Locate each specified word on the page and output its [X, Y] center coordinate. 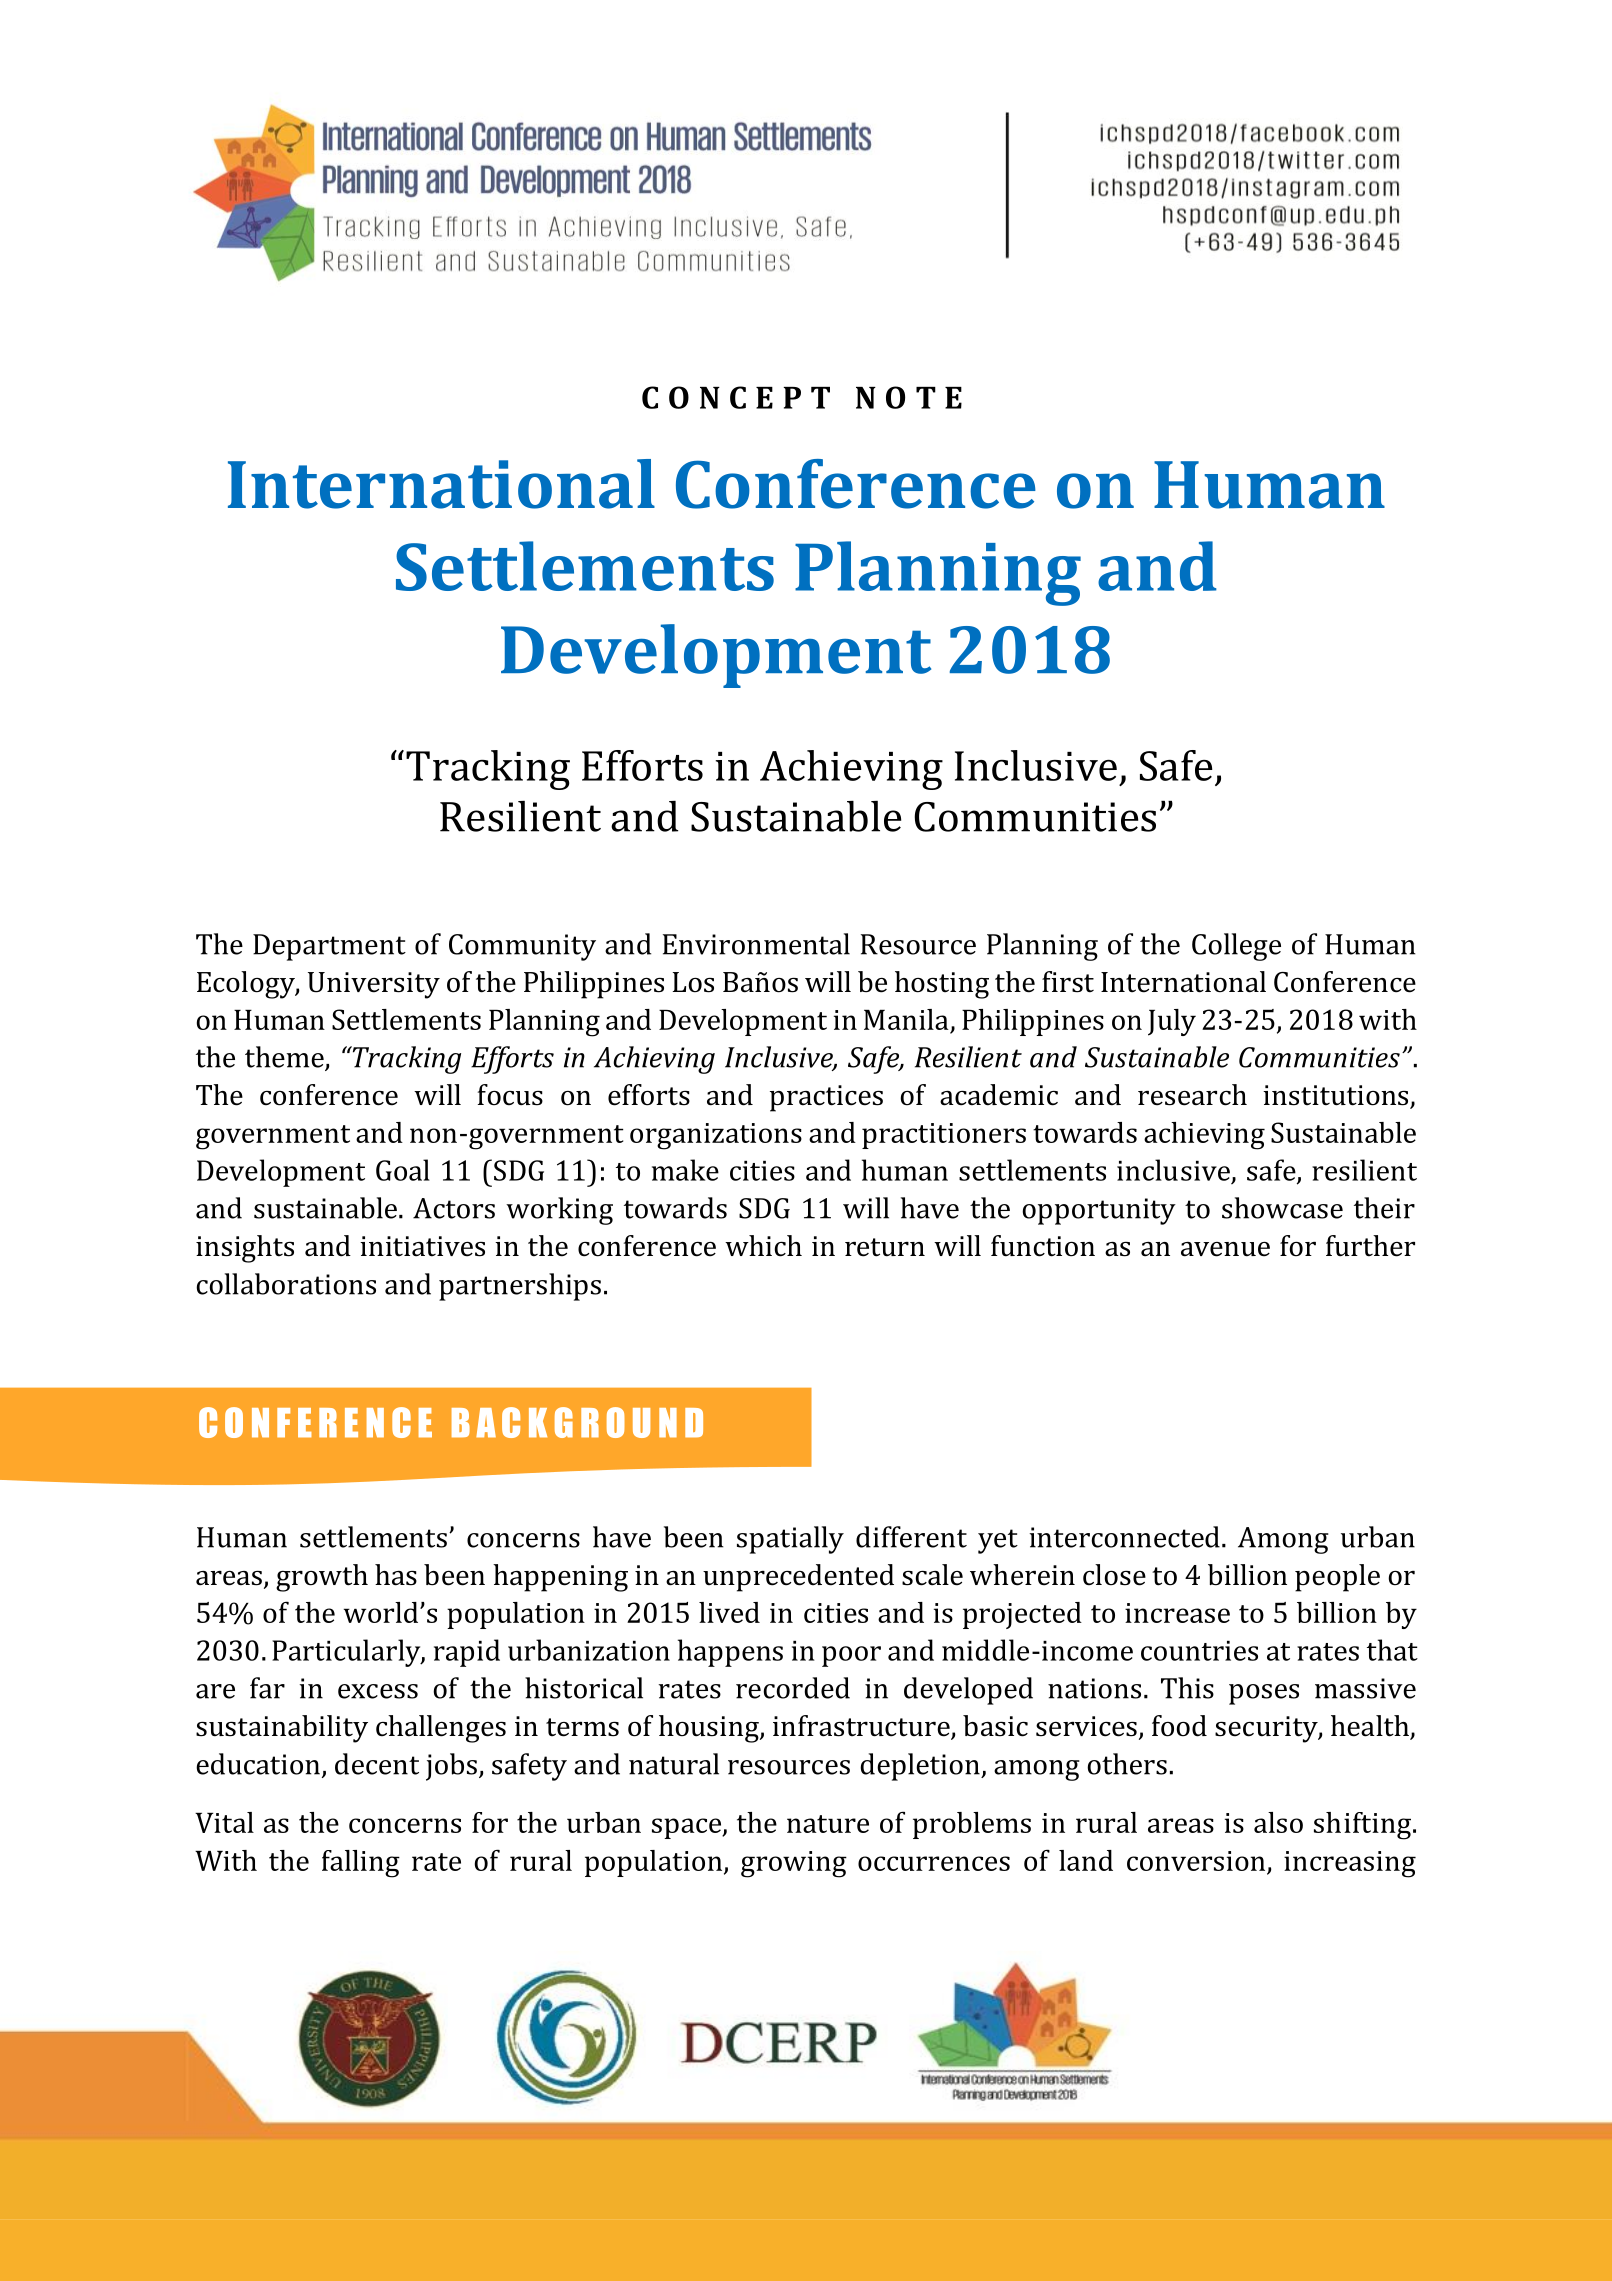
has [396, 1575]
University [374, 985]
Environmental [756, 944]
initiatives [422, 1246]
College [1236, 947]
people [1337, 1578]
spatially [790, 1540]
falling [361, 1864]
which [763, 1246]
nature [828, 1824]
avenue [1225, 1249]
